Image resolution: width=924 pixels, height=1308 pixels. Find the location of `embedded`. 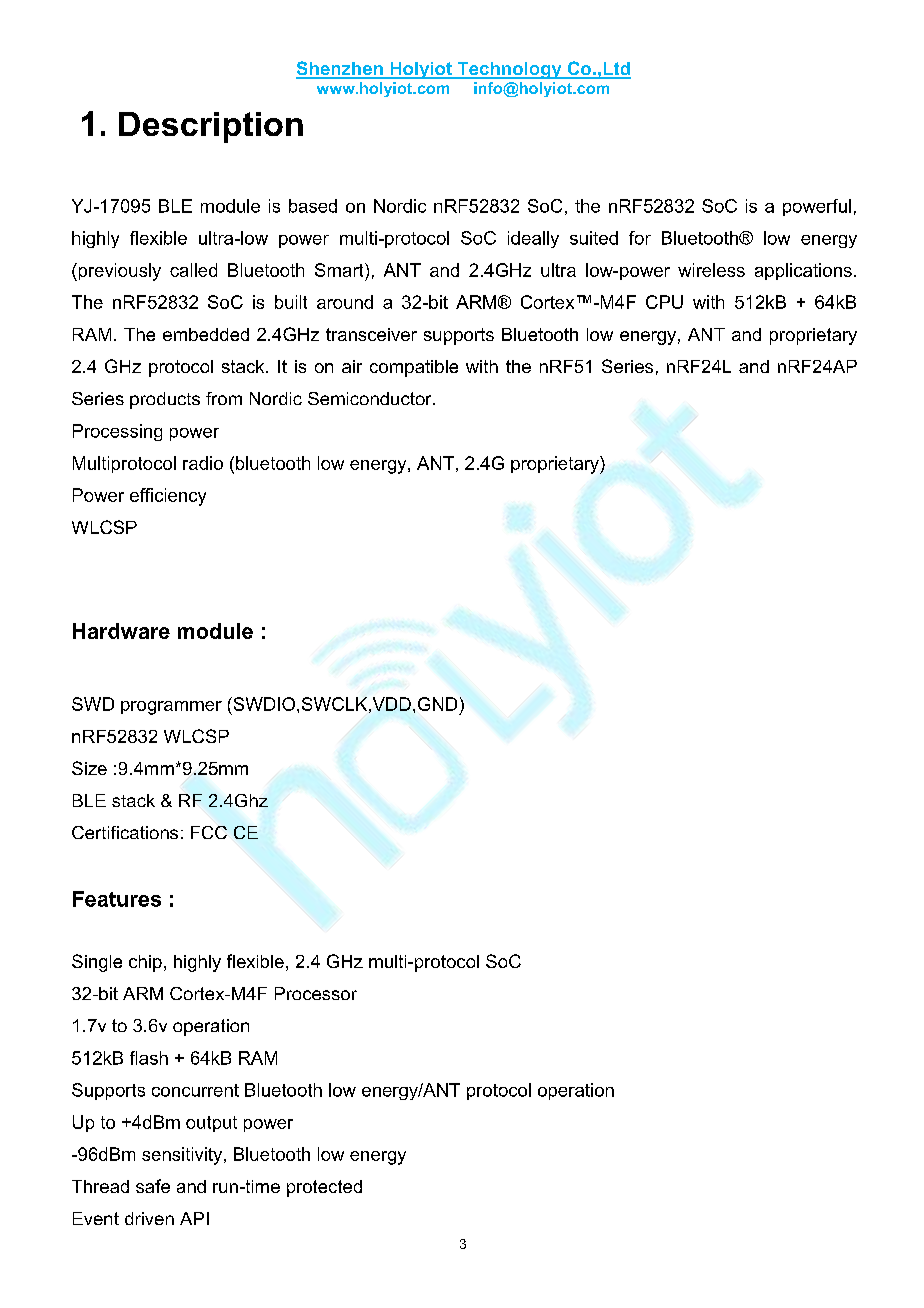

embedded is located at coordinates (206, 334).
